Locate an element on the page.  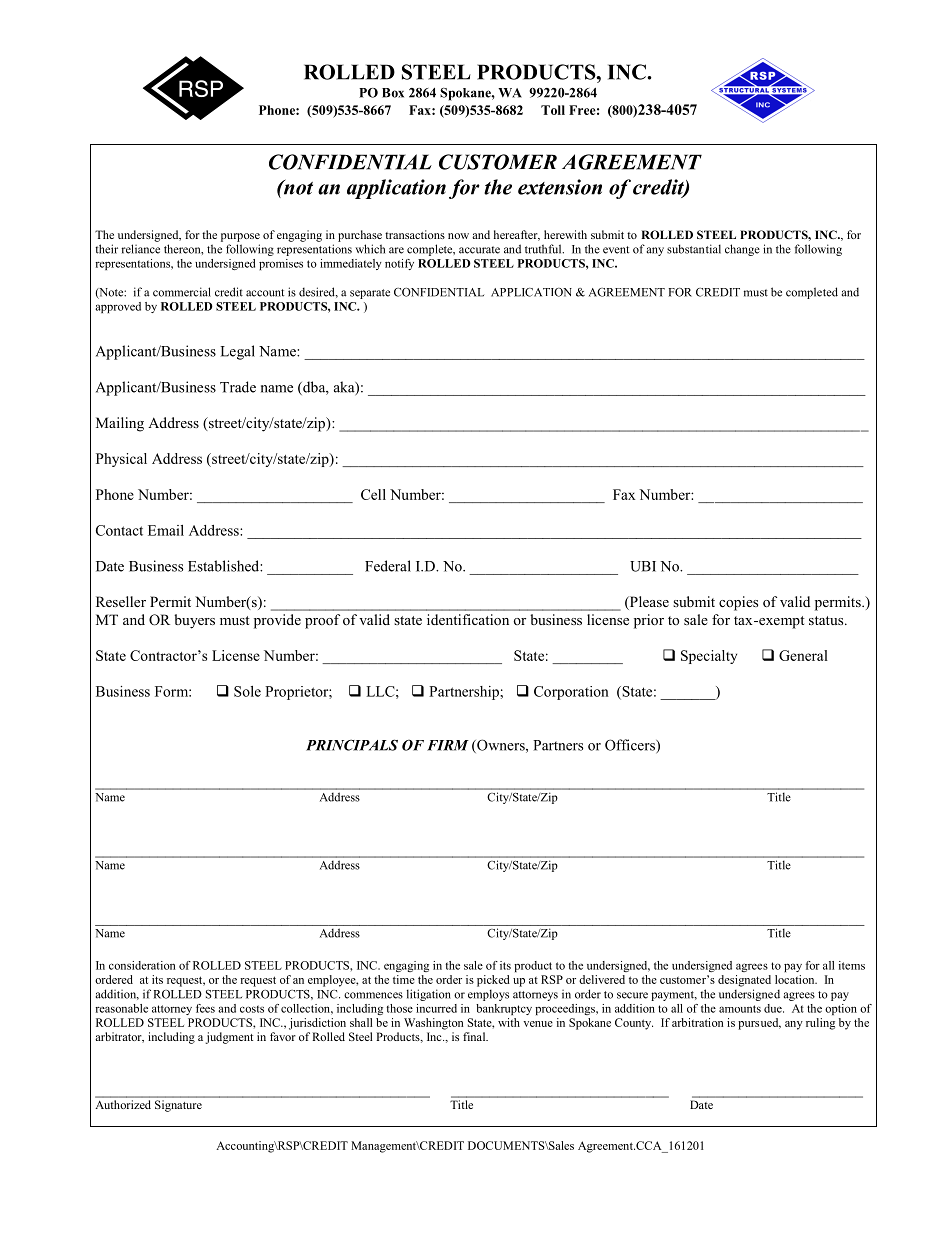
Cell is located at coordinates (373, 494).
